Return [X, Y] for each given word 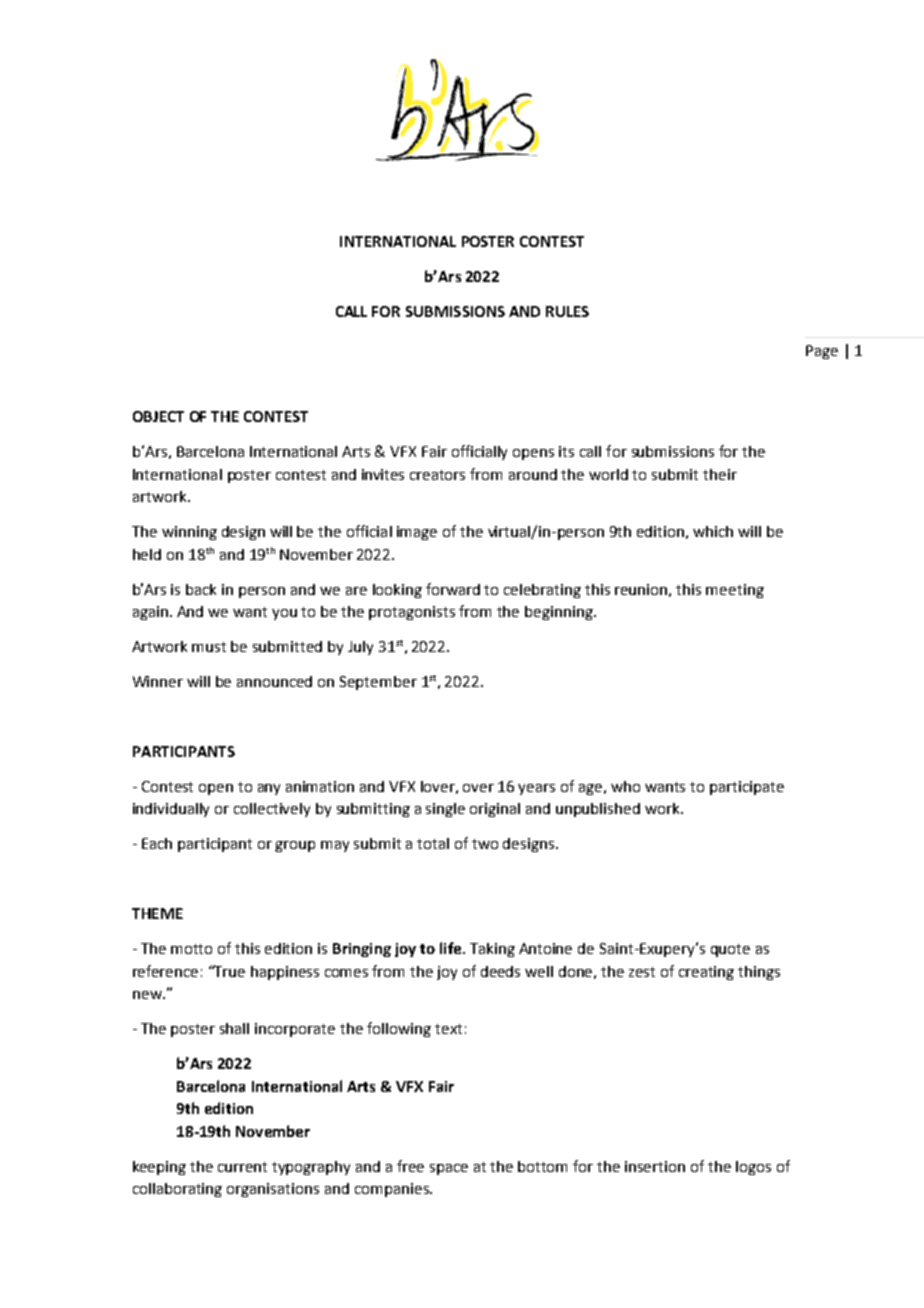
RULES [567, 311]
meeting [735, 591]
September [378, 683]
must [209, 647]
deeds [500, 971]
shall [234, 1028]
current [242, 1167]
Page [822, 352]
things [759, 973]
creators [437, 475]
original [495, 810]
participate [747, 788]
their [720, 474]
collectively [272, 810]
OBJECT [158, 416]
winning [189, 533]
